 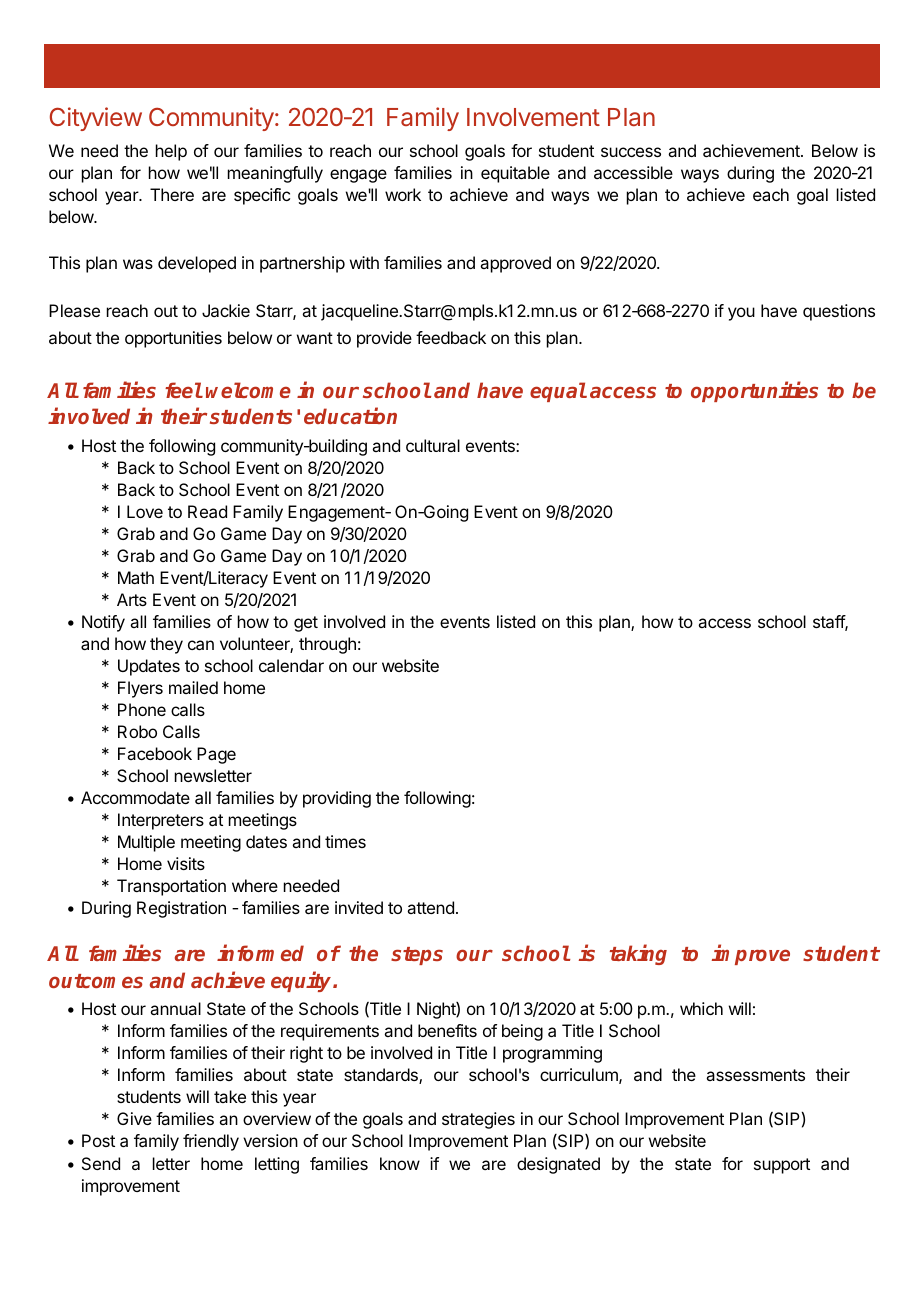 What do you see at coordinates (638, 955) in the screenshot?
I see `taking` at bounding box center [638, 955].
